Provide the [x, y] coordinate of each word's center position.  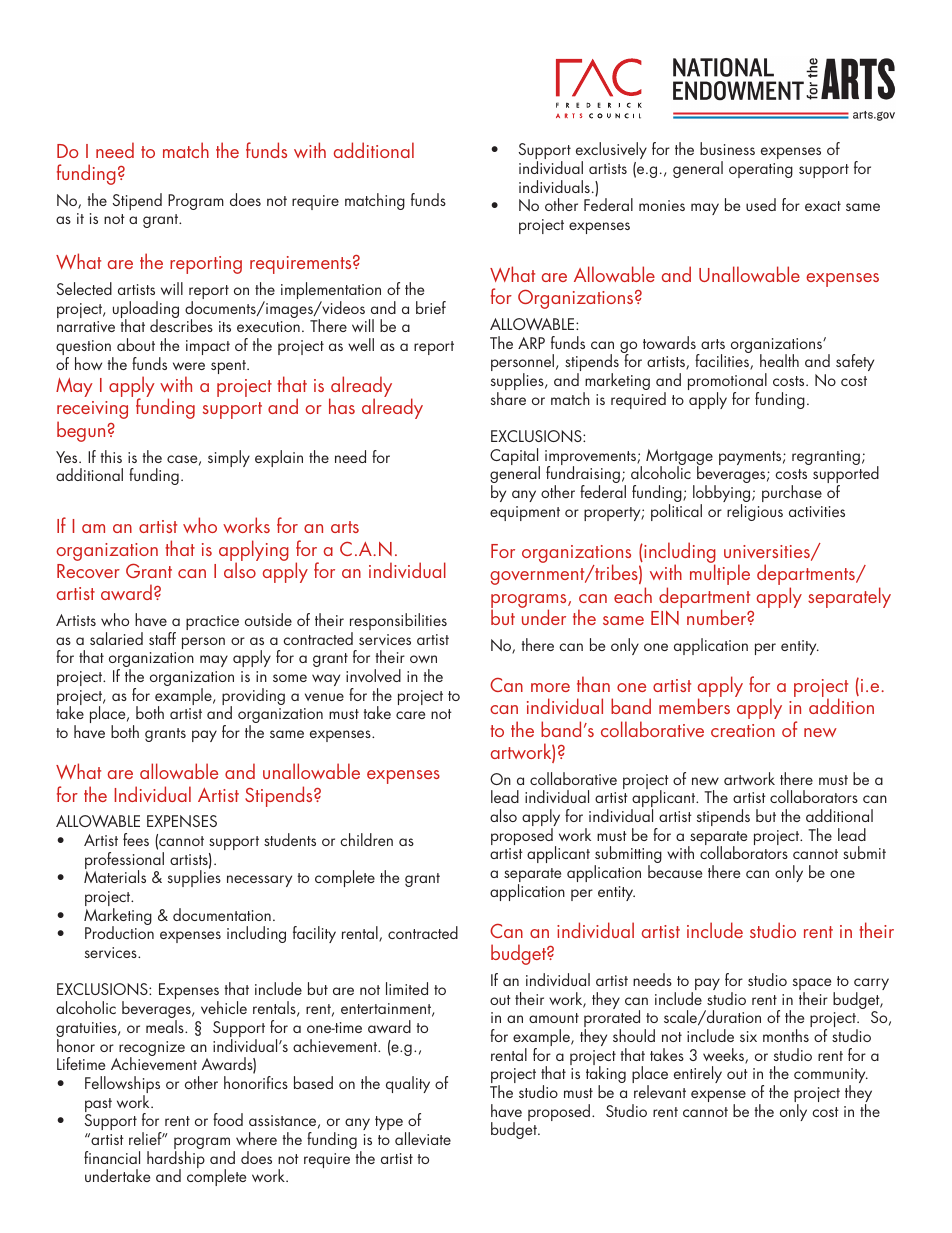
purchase [792, 493]
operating [761, 170]
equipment [525, 513]
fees [136, 839]
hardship [176, 1161]
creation [743, 730]
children [366, 839]
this [111, 456]
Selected [84, 288]
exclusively [611, 152]
